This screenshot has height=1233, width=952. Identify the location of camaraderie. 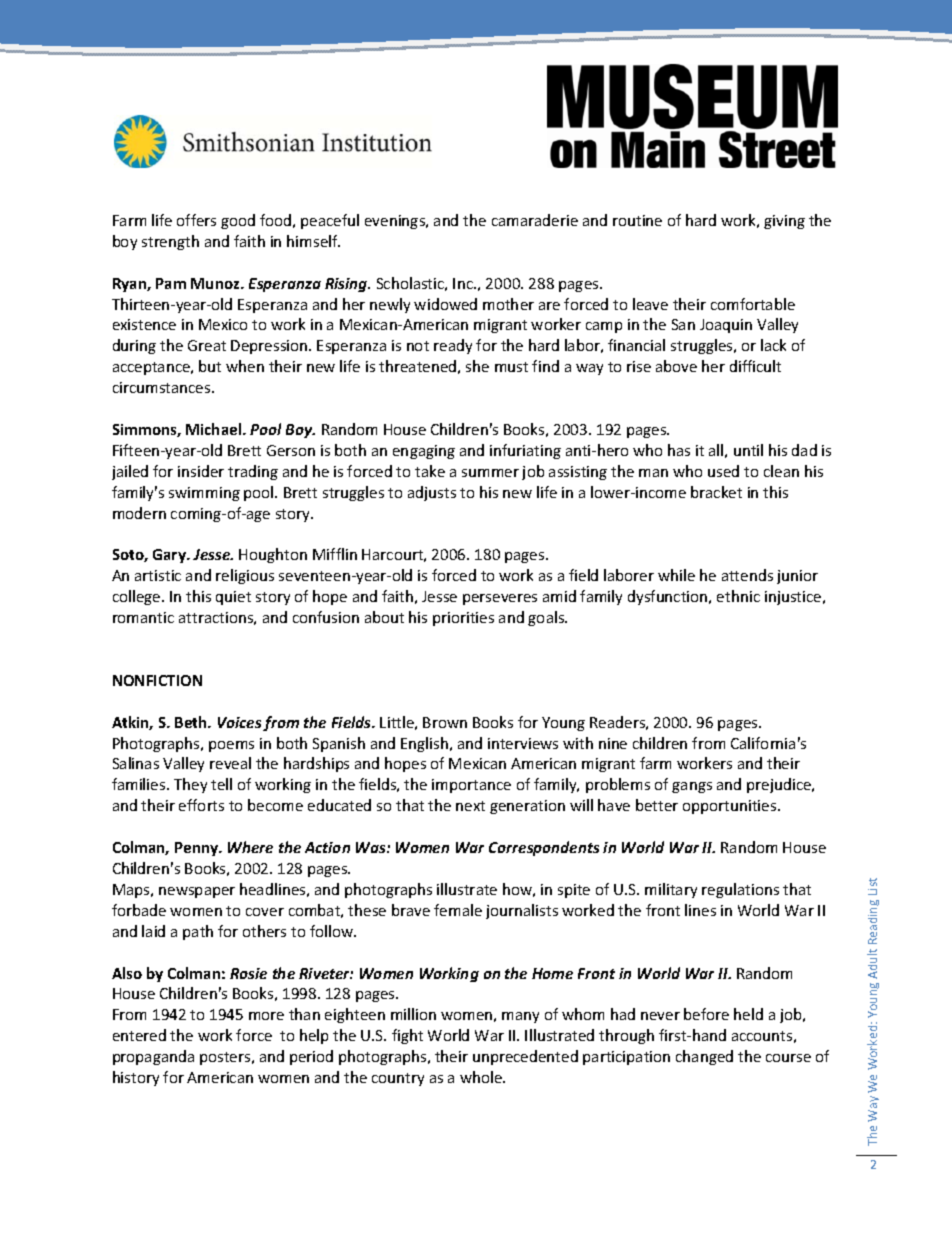
(535, 220).
